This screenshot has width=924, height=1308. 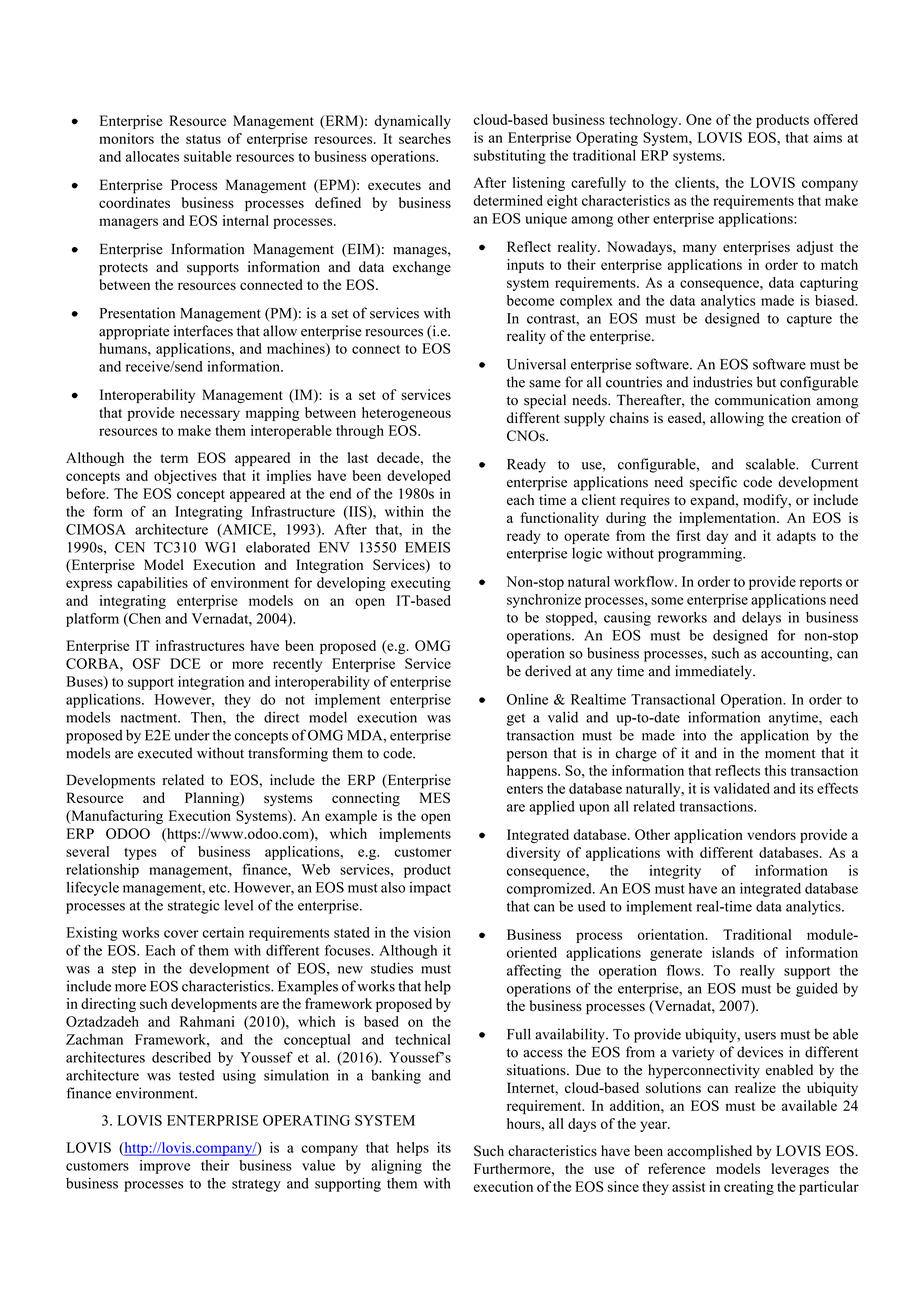 I want to click on aligning, so click(x=396, y=1167).
